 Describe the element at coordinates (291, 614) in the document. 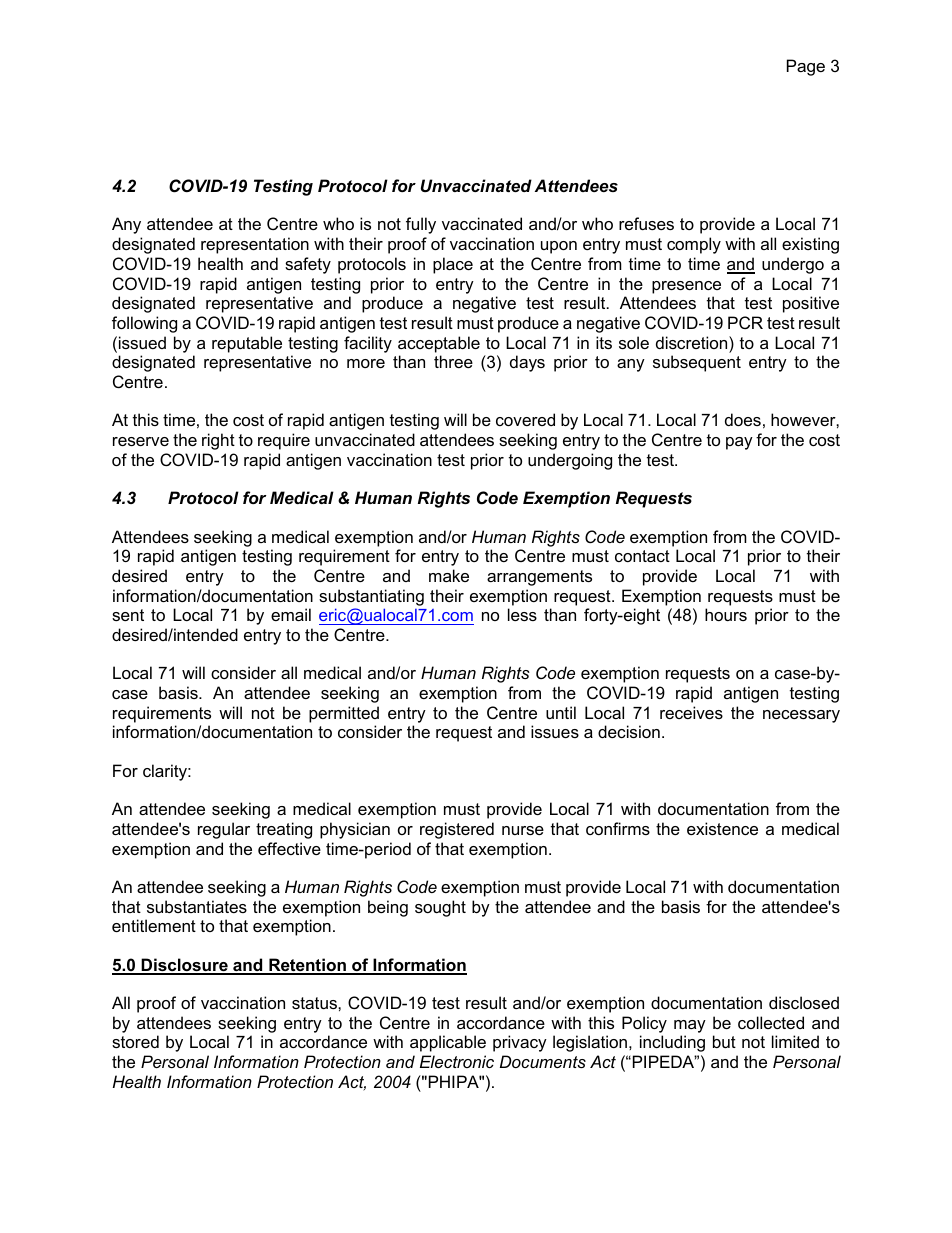

I see `email` at that location.
